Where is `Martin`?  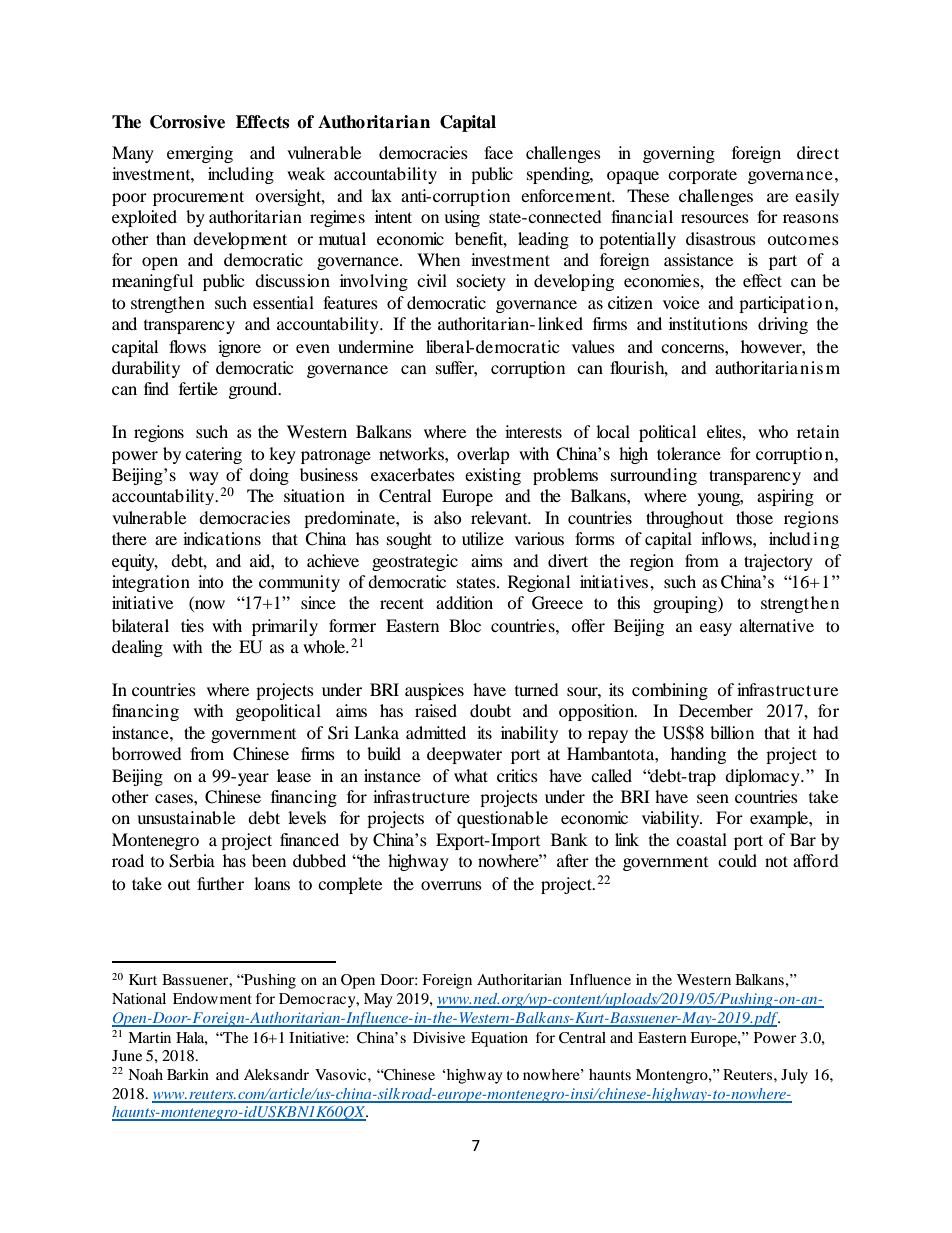
Martin is located at coordinates (149, 1037).
